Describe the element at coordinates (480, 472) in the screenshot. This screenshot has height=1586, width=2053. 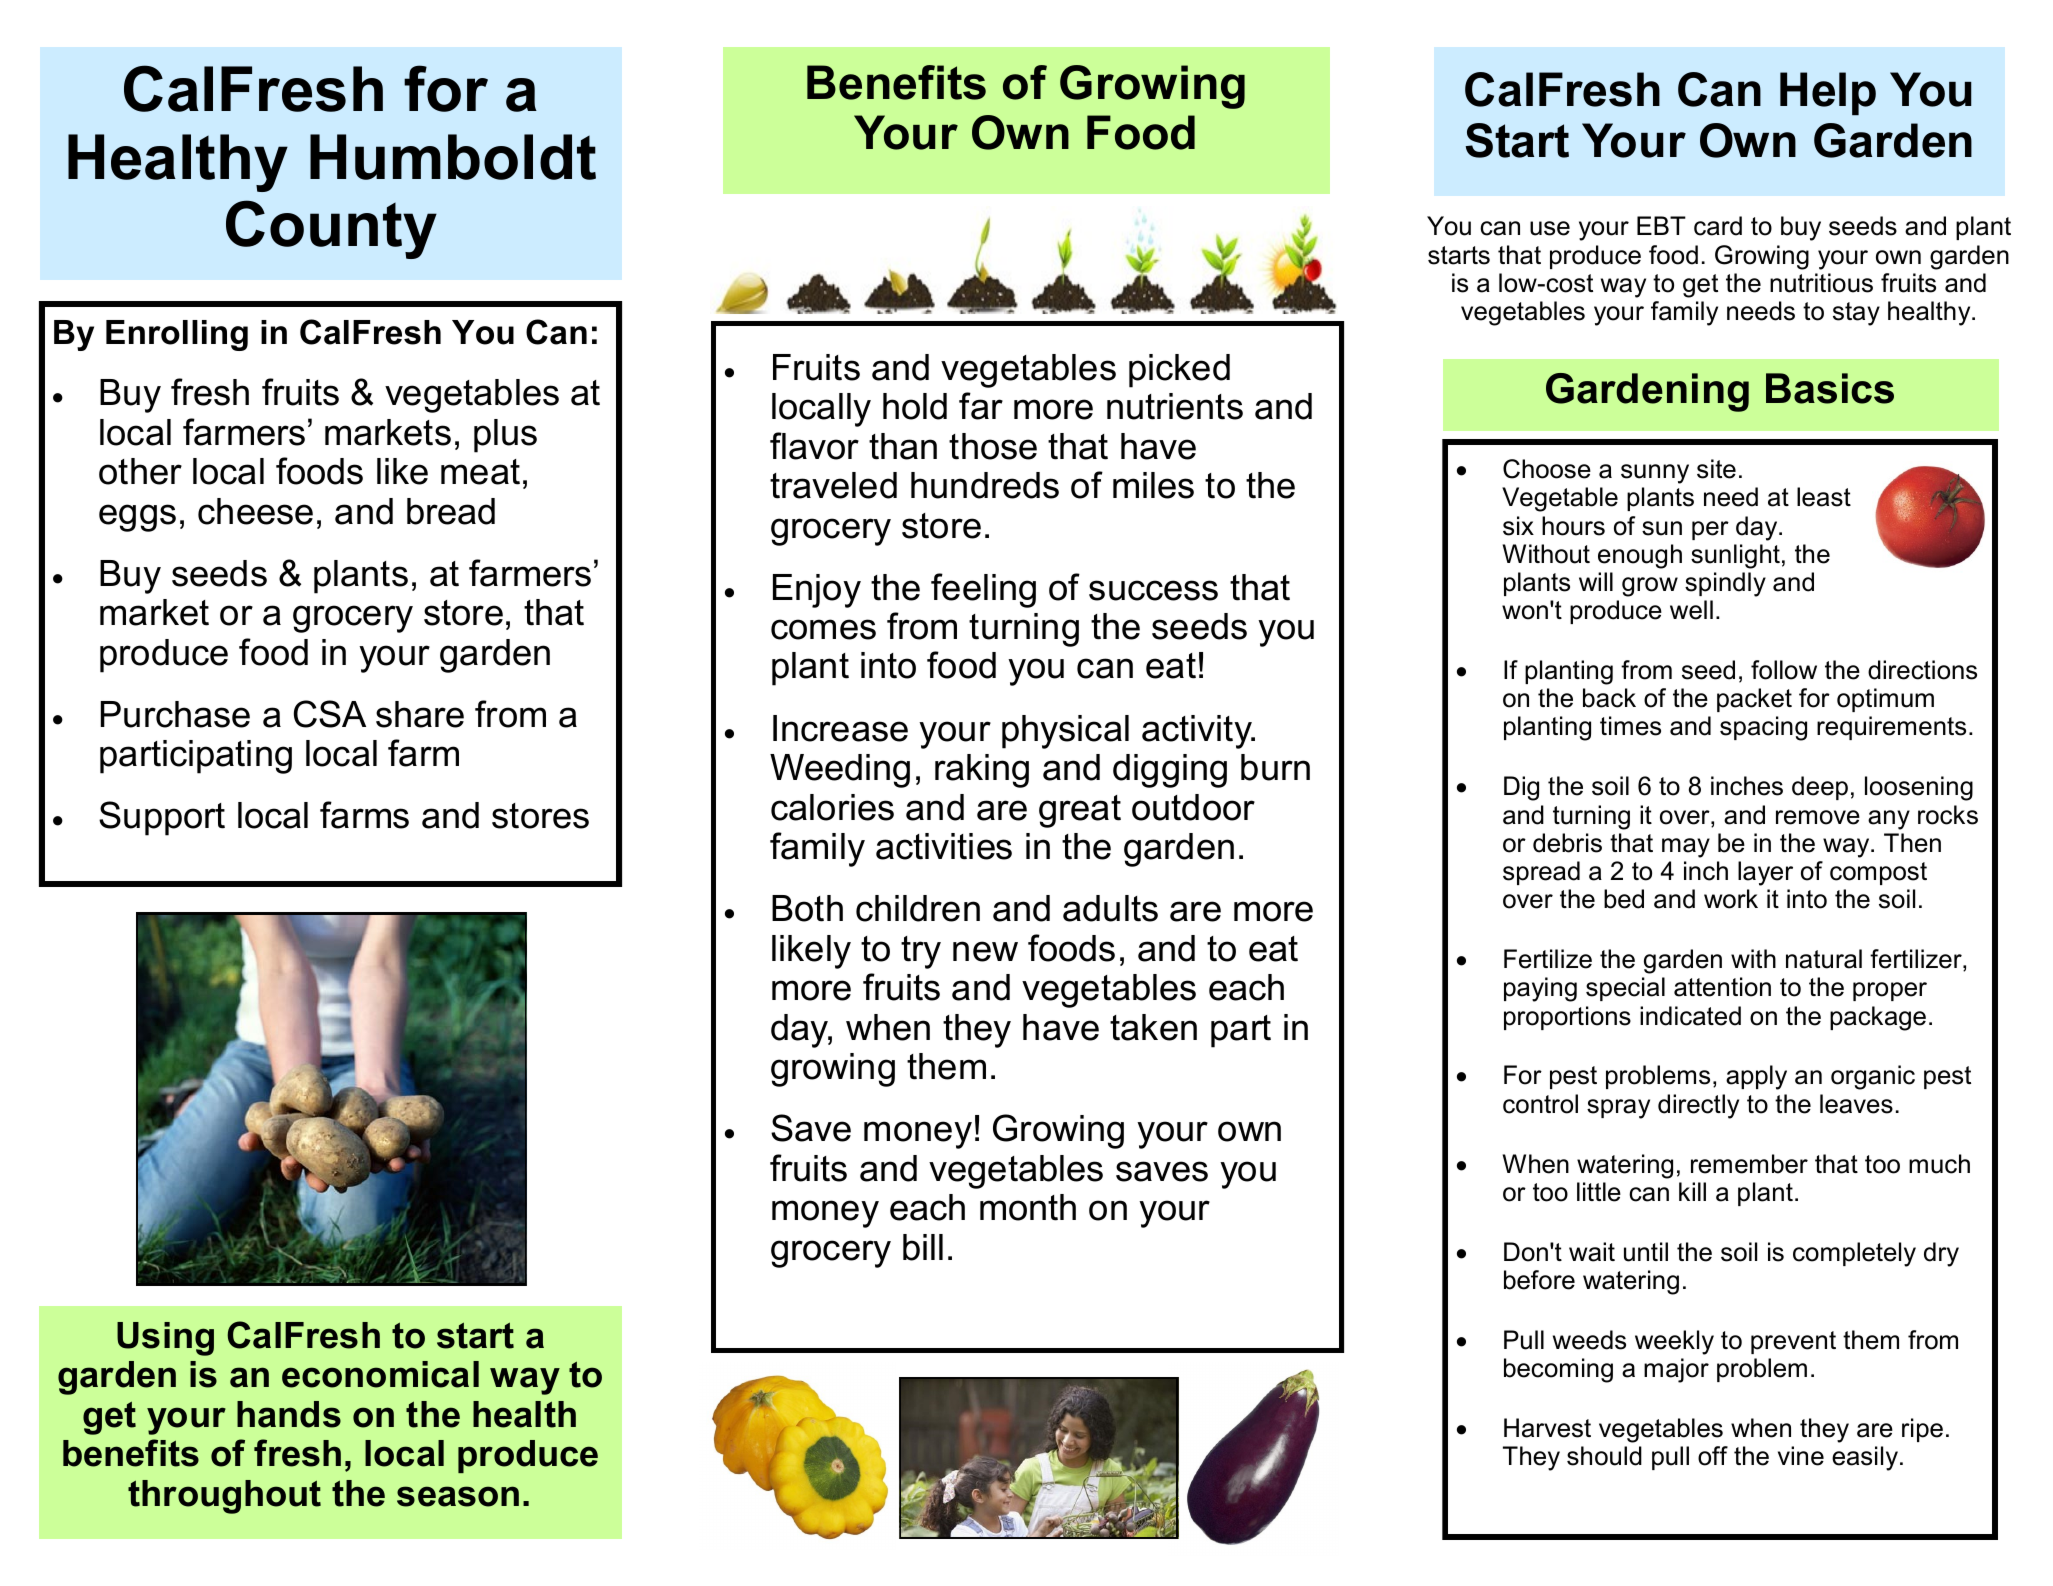
I see `meat` at that location.
